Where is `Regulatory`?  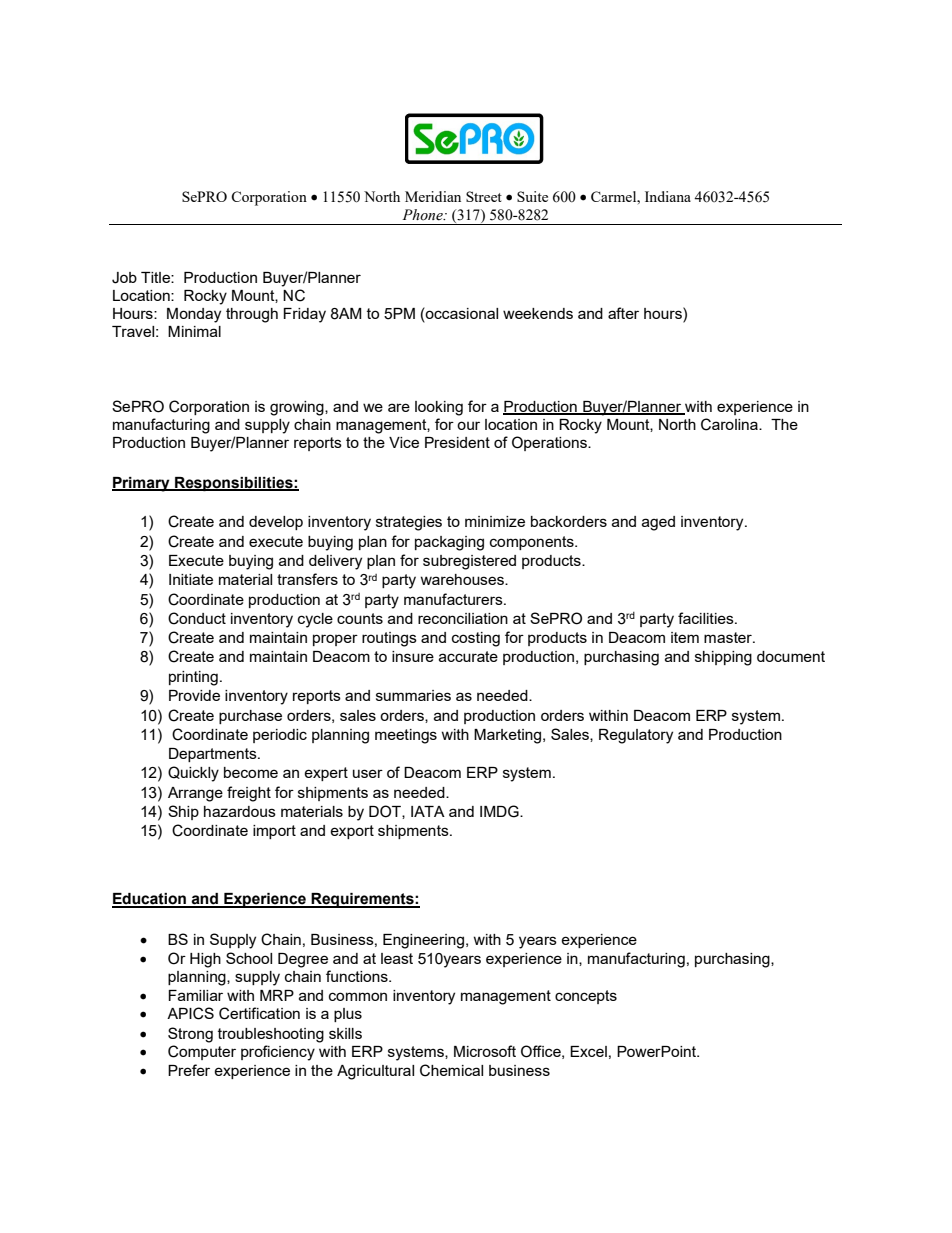 Regulatory is located at coordinates (636, 736).
